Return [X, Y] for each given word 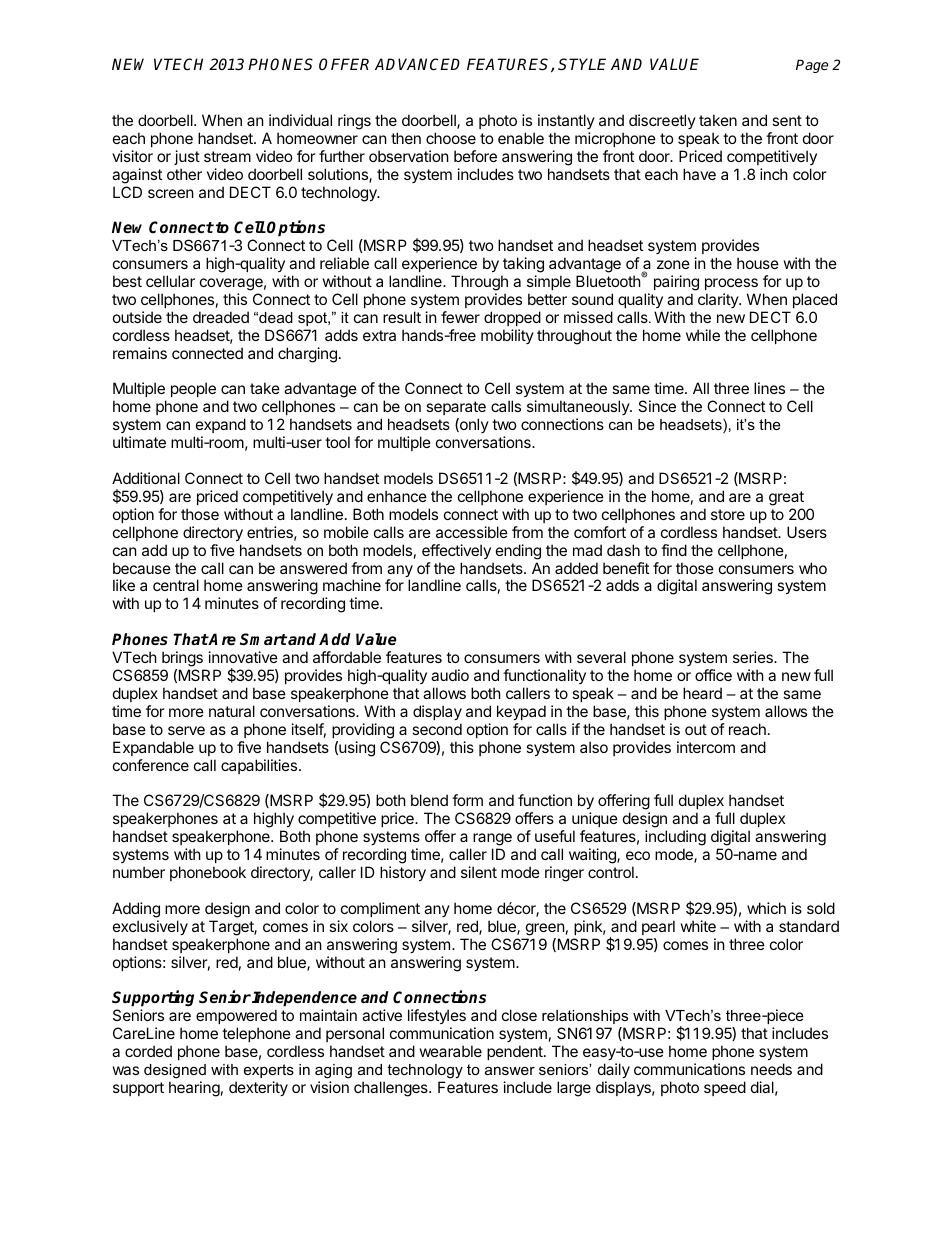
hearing [194, 1089]
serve [186, 730]
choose [451, 138]
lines [769, 388]
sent [787, 120]
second [437, 729]
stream [227, 156]
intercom [706, 747]
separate [456, 410]
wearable [451, 1051]
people [193, 389]
